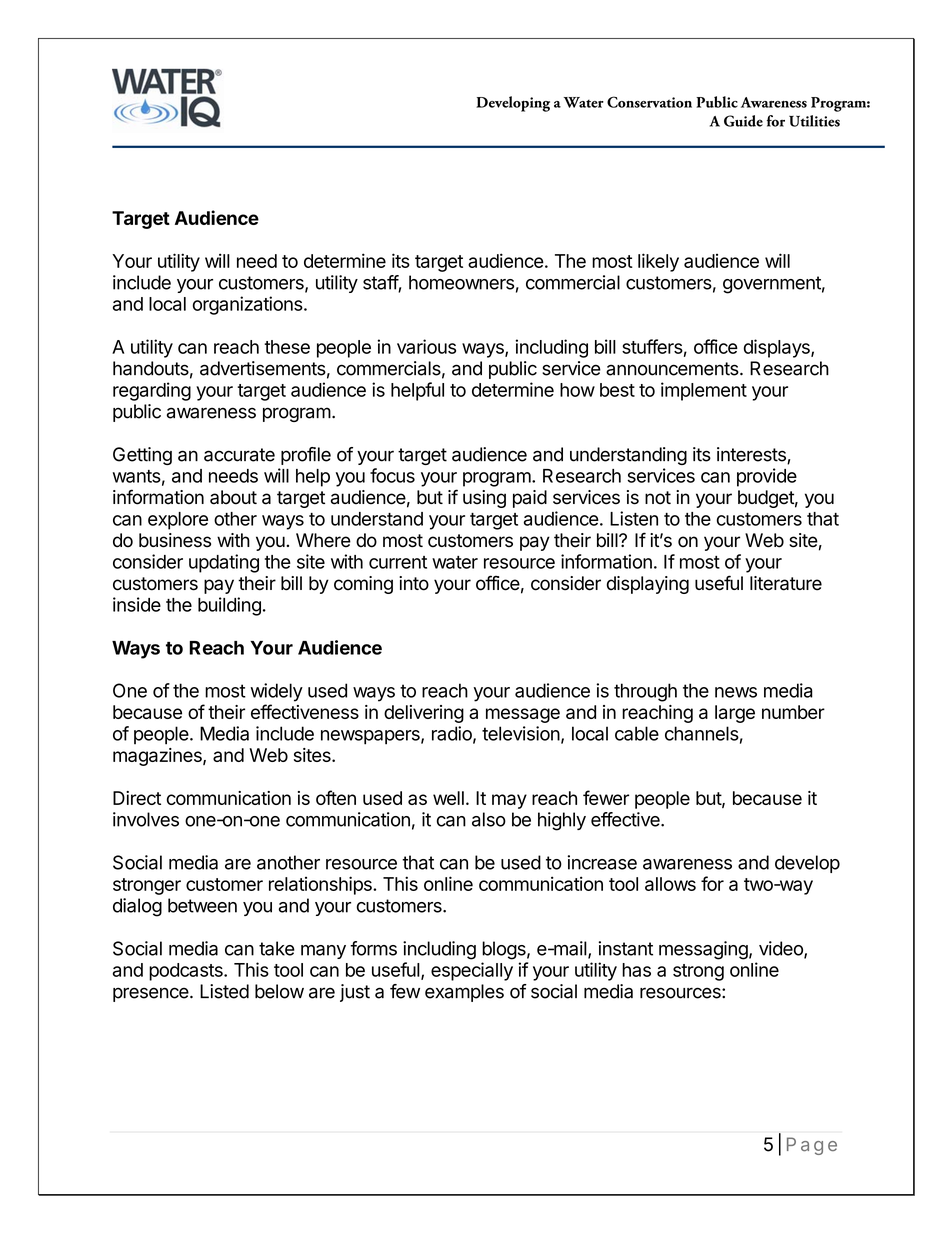 The height and width of the page is (1233, 952). I want to click on using, so click(484, 499).
